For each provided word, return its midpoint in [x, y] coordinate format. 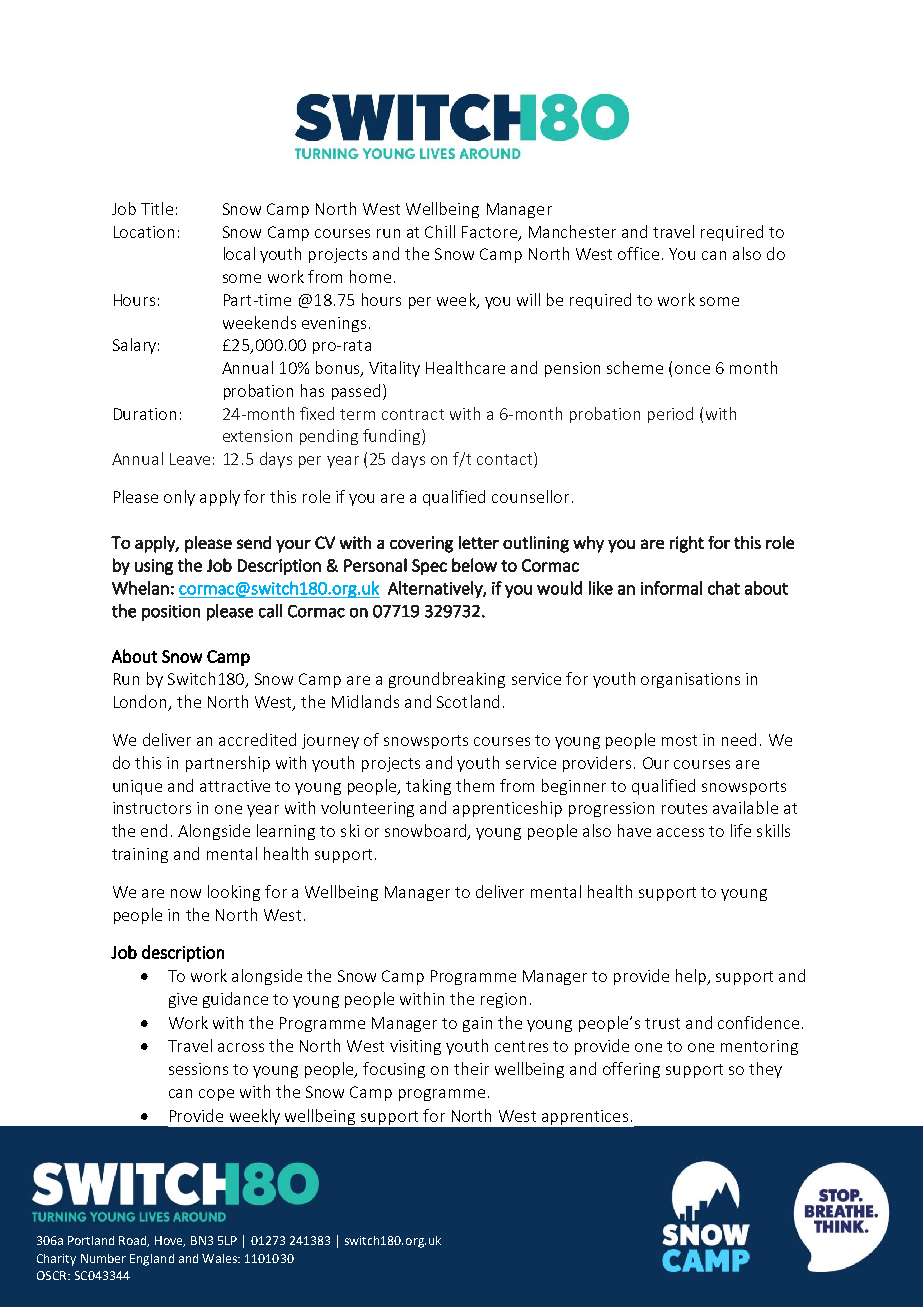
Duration [145, 414]
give [183, 1000]
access [680, 832]
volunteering [367, 809]
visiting [415, 1047]
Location [144, 232]
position [171, 613]
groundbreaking [447, 680]
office [638, 253]
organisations [690, 680]
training [140, 855]
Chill [440, 231]
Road [134, 1241]
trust [662, 1023]
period [670, 415]
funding [393, 437]
